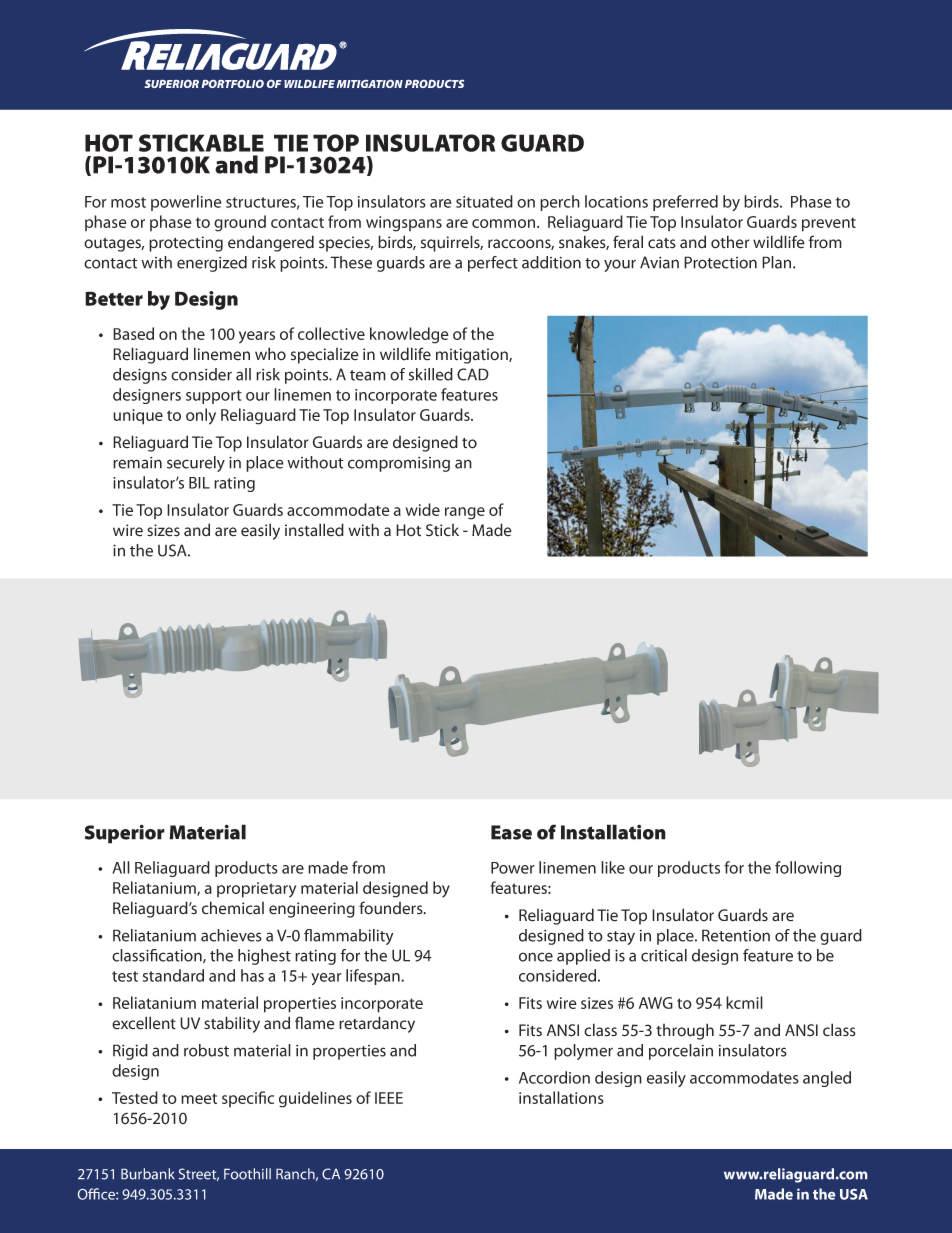 The image size is (952, 1233). Describe the element at coordinates (233, 84) in the screenshot. I see `PORTFOLIO` at that location.
